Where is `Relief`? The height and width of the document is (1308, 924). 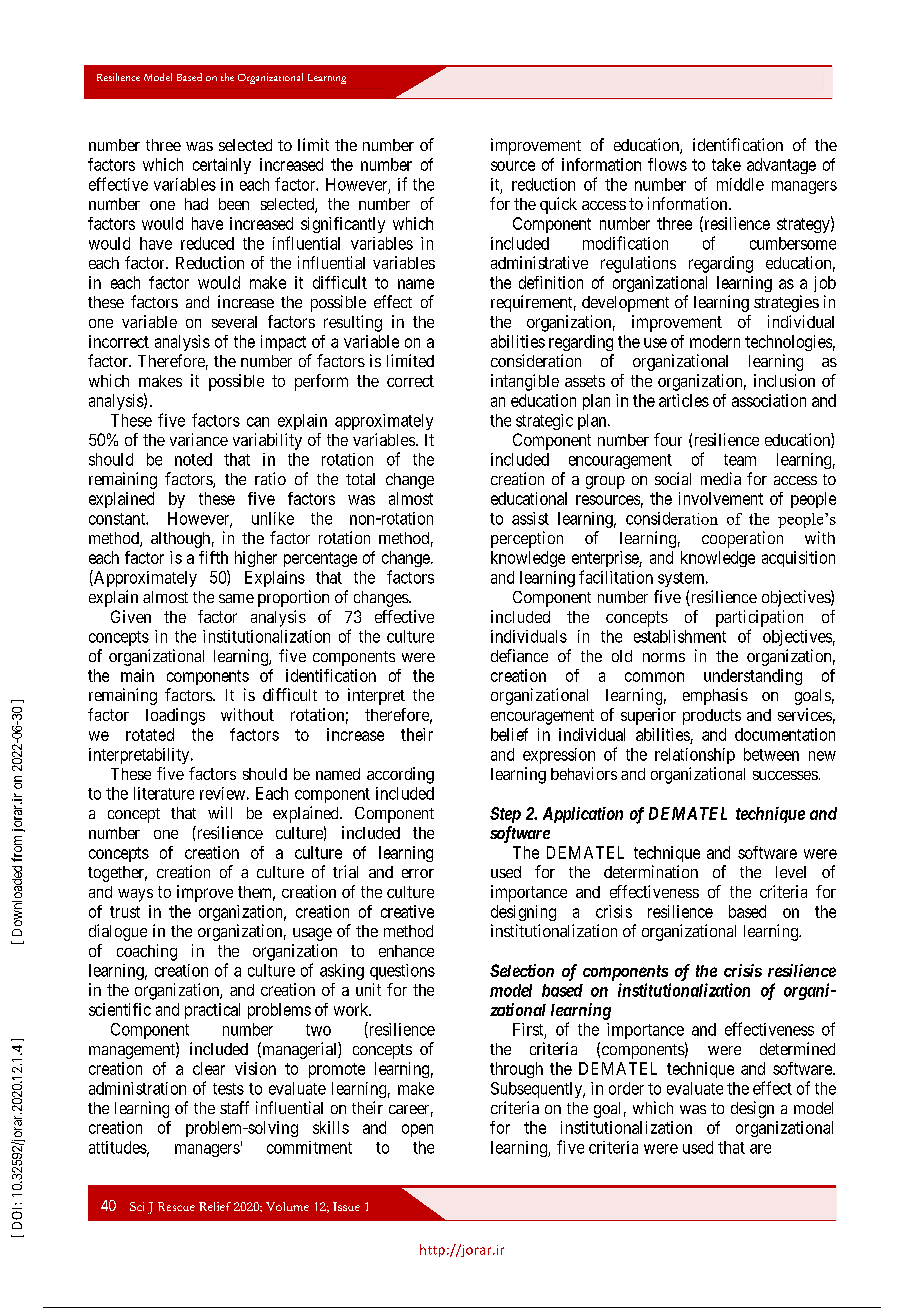
Relief is located at coordinates (215, 1206).
